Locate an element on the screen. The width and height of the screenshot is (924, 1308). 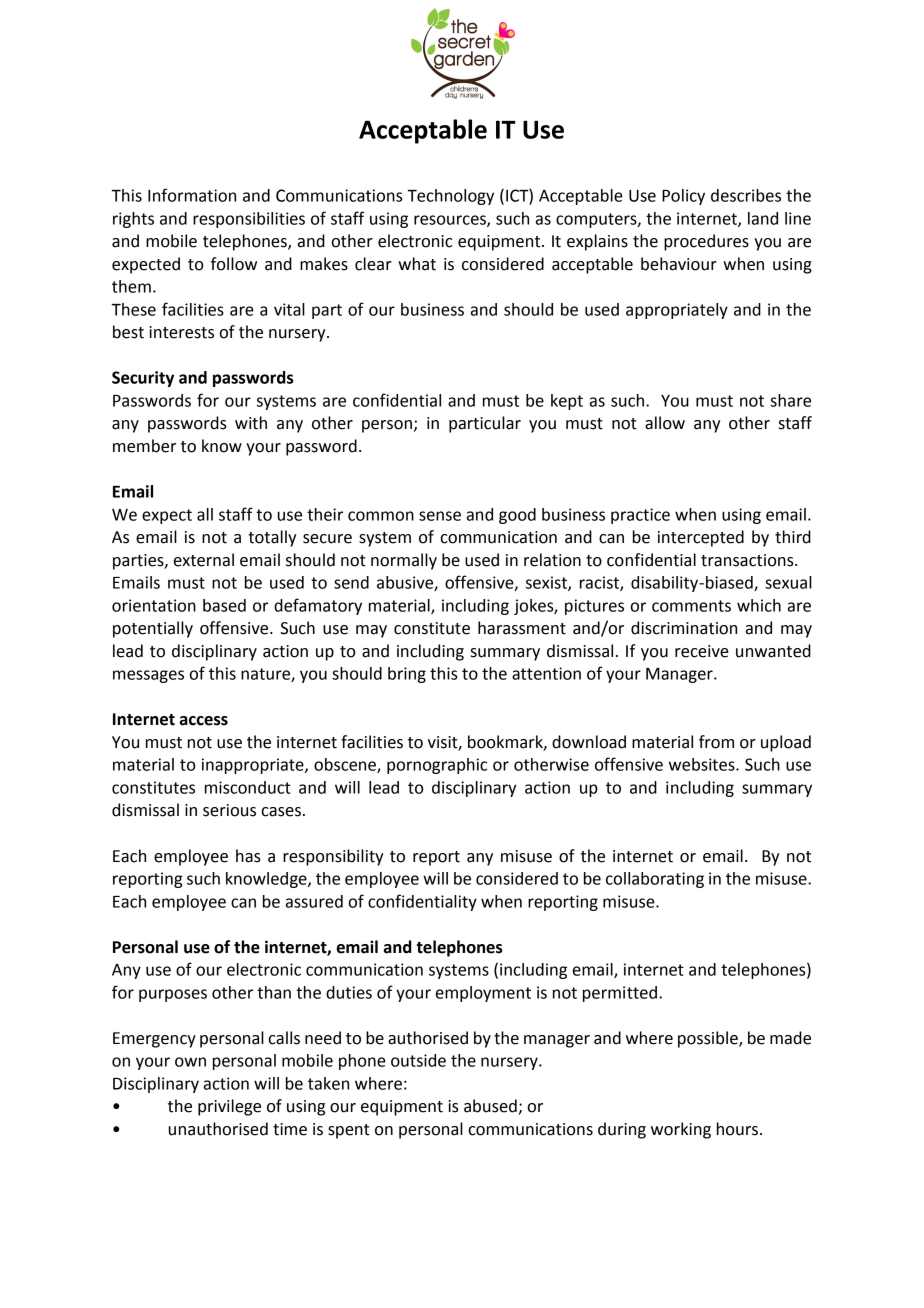
pornographic is located at coordinates (437, 766).
